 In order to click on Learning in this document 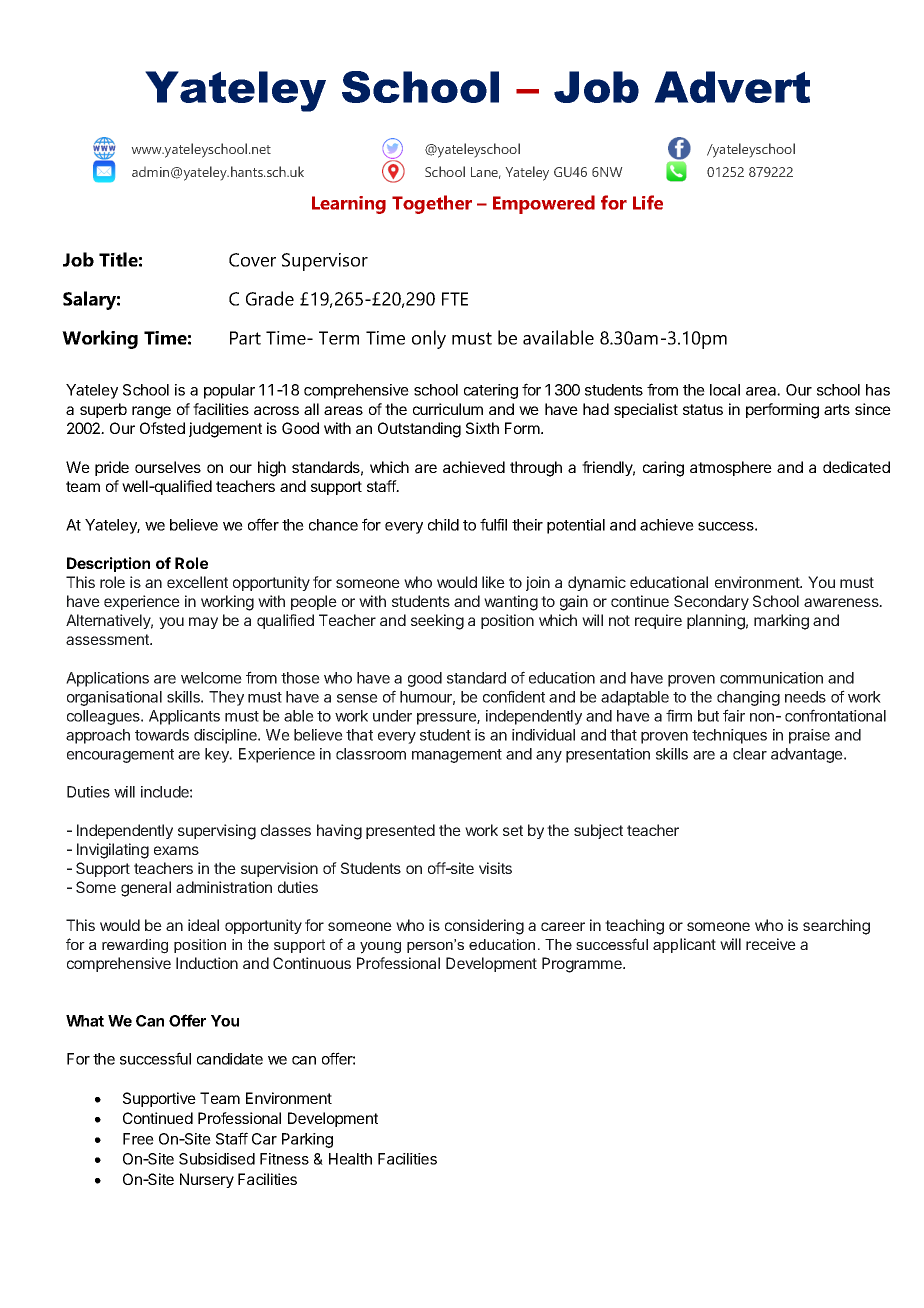, I will do `click(349, 205)`.
